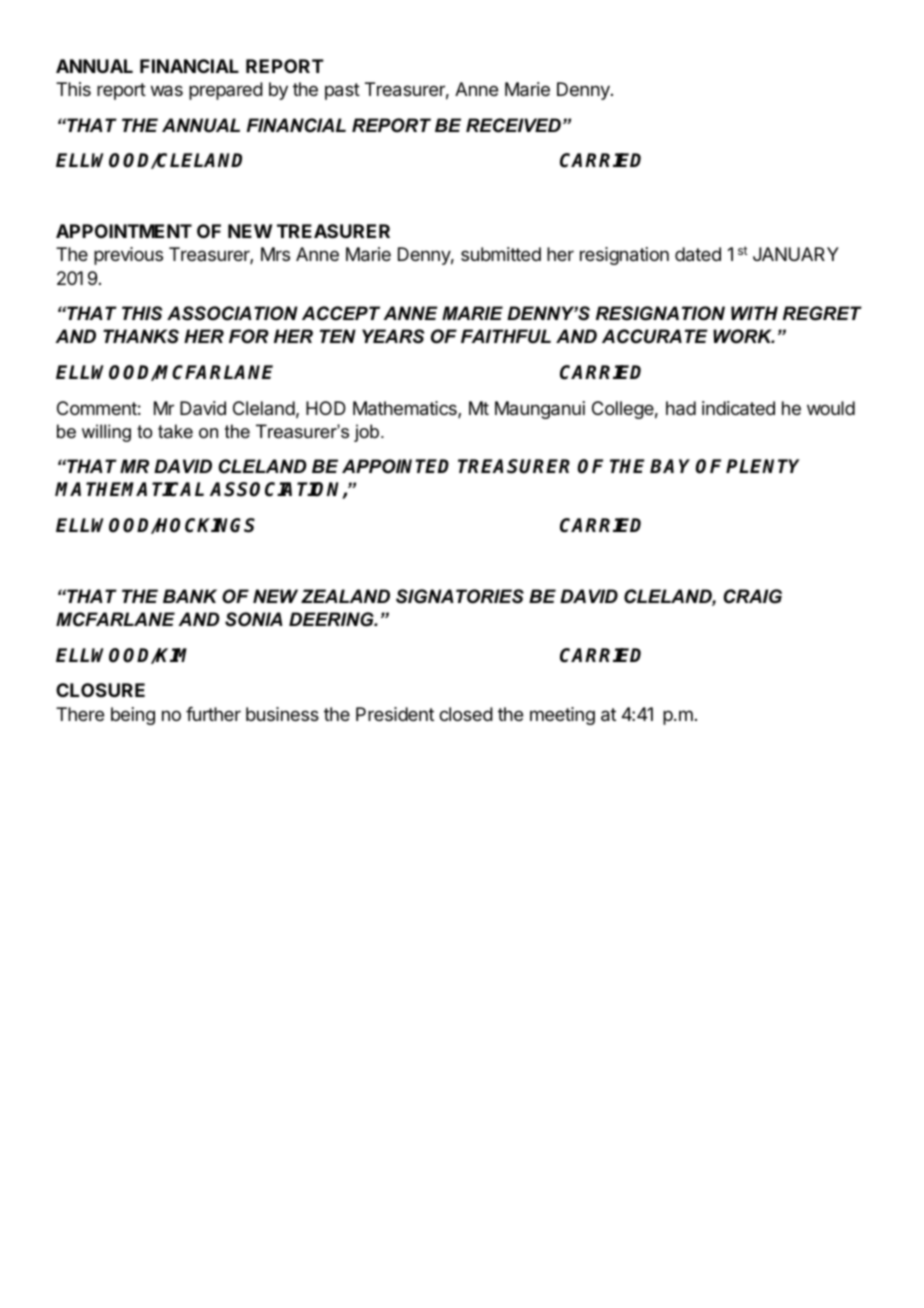  What do you see at coordinates (738, 408) in the screenshot?
I see `indicated` at bounding box center [738, 408].
